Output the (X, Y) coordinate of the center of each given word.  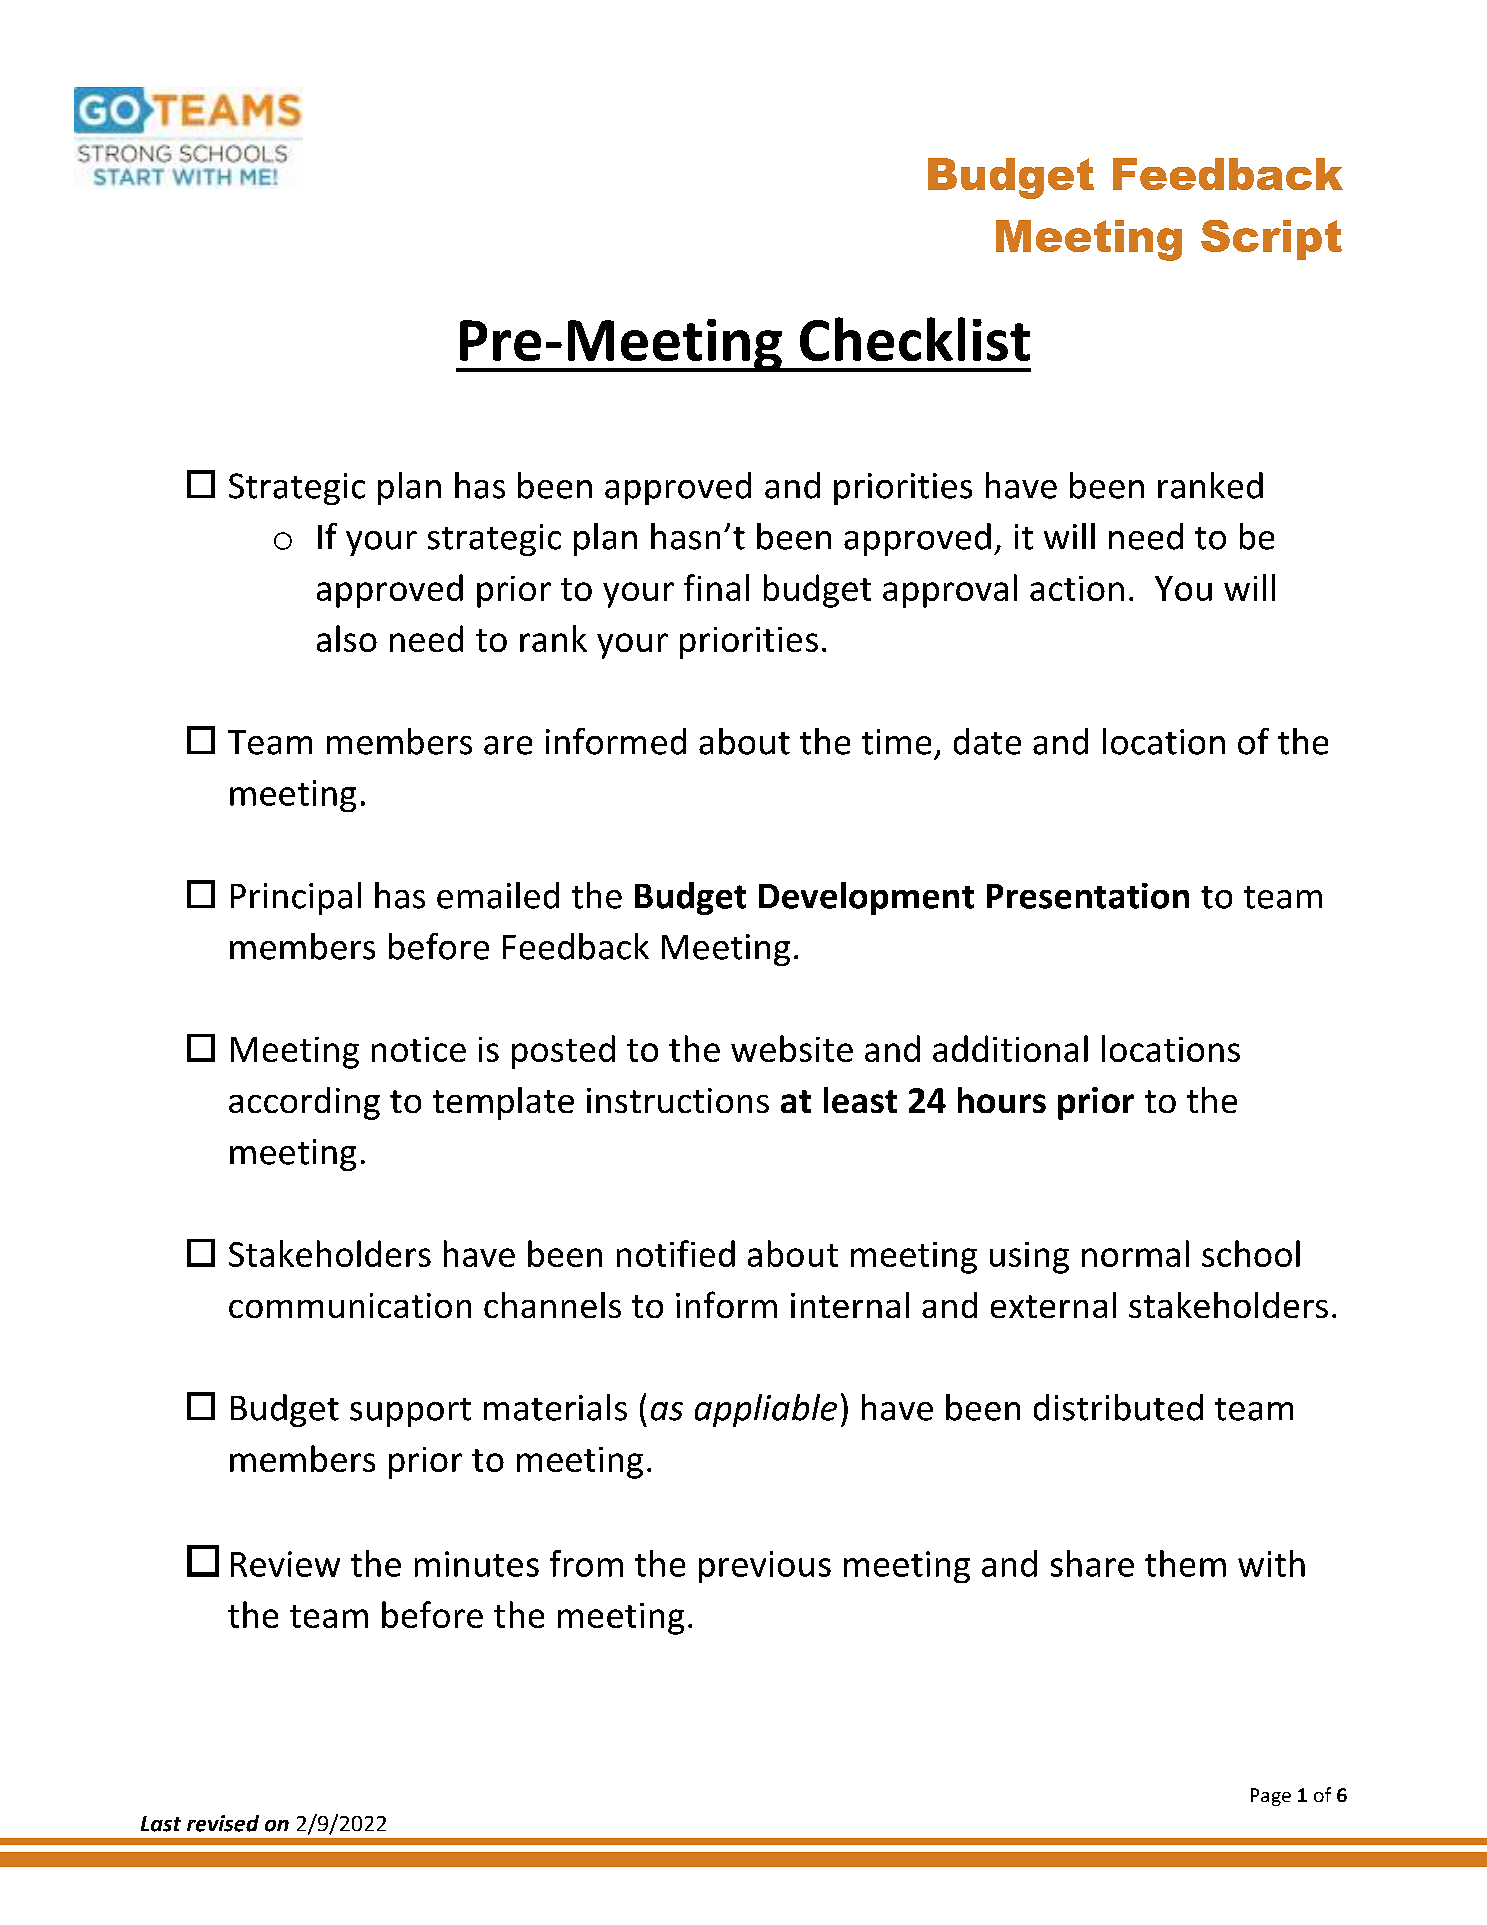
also (347, 638)
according (304, 1103)
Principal (296, 898)
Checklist (915, 339)
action (1077, 588)
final (716, 587)
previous (765, 1567)
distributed (1118, 1407)
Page (1271, 1797)
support (410, 1412)
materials (555, 1407)
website (792, 1048)
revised (223, 1823)
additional (1010, 1048)
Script (1271, 240)
